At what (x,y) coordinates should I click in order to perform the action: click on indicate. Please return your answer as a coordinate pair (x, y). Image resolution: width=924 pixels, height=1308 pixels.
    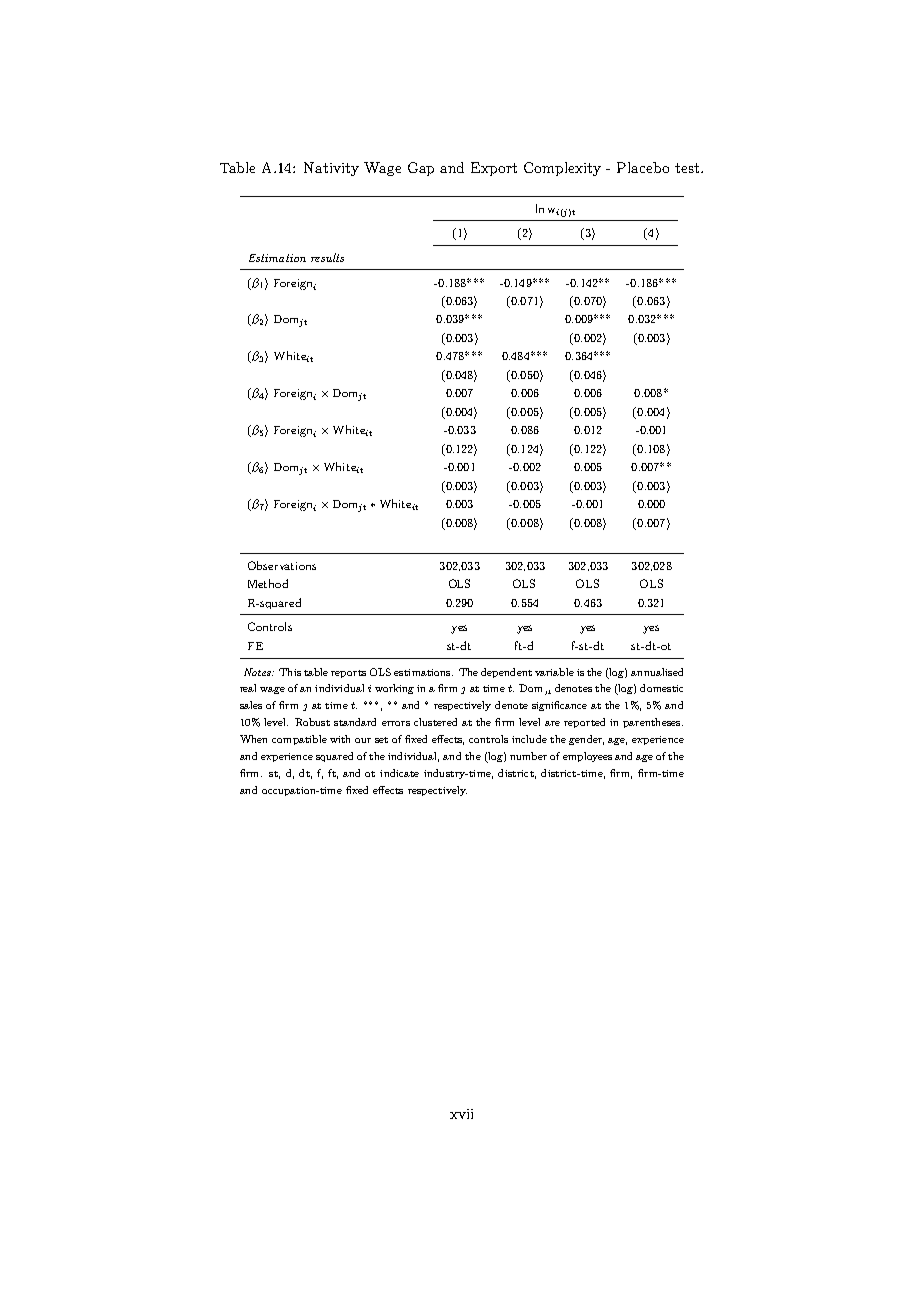
    Looking at the image, I should click on (399, 773).
